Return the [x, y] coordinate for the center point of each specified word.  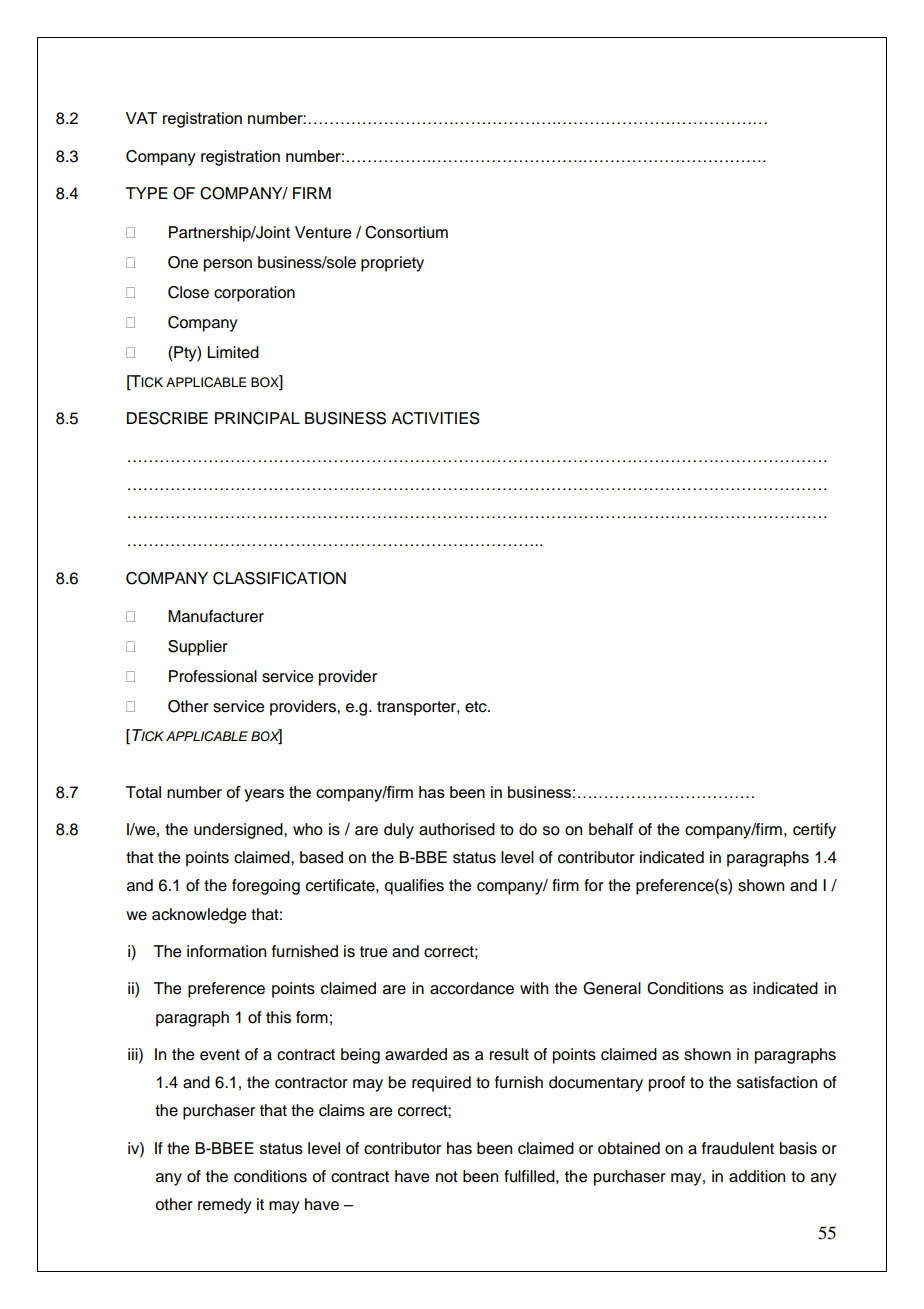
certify [814, 831]
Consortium [406, 232]
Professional [213, 676]
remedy [224, 1206]
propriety [392, 264]
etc [477, 707]
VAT [141, 118]
